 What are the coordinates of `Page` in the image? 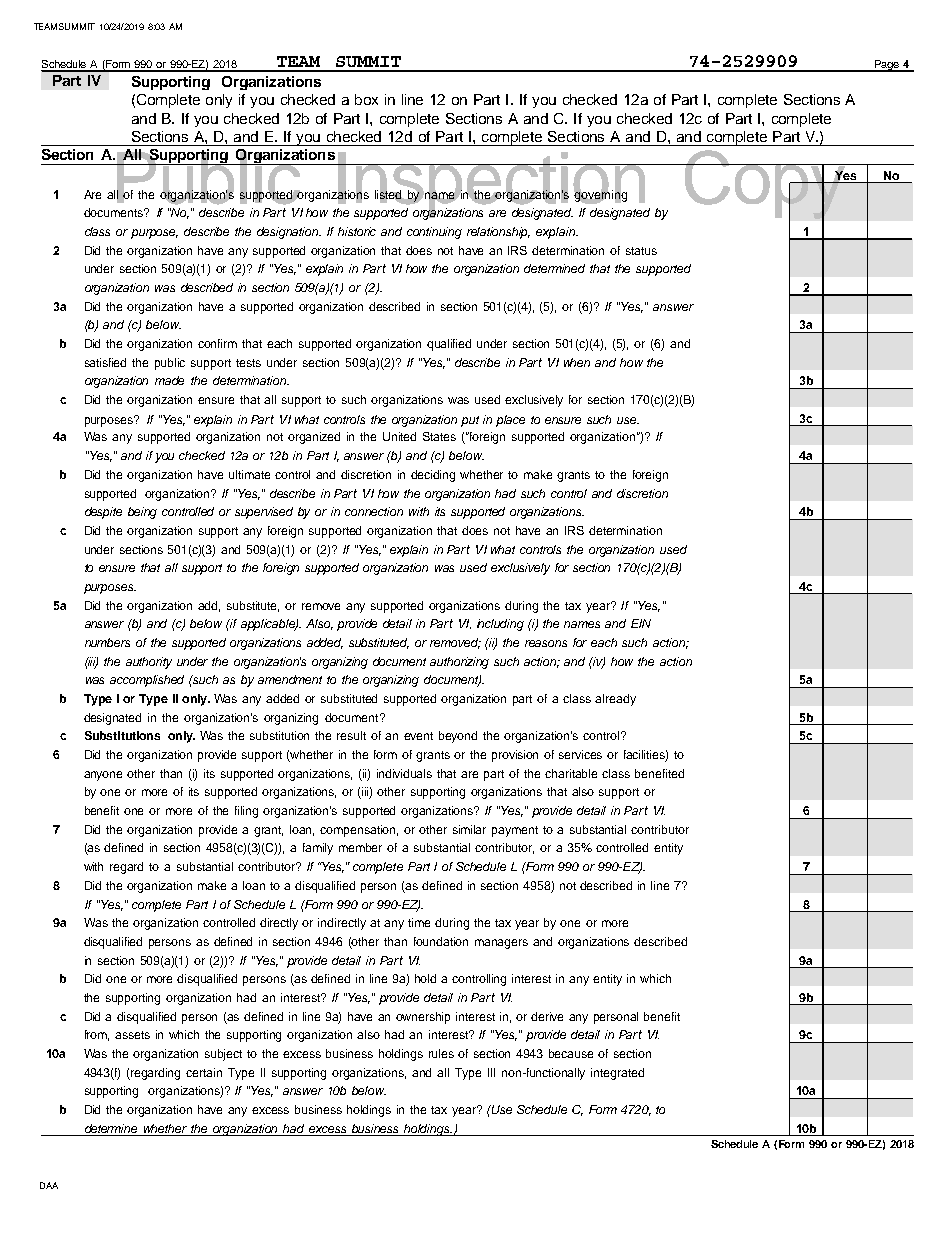 It's located at (886, 66).
